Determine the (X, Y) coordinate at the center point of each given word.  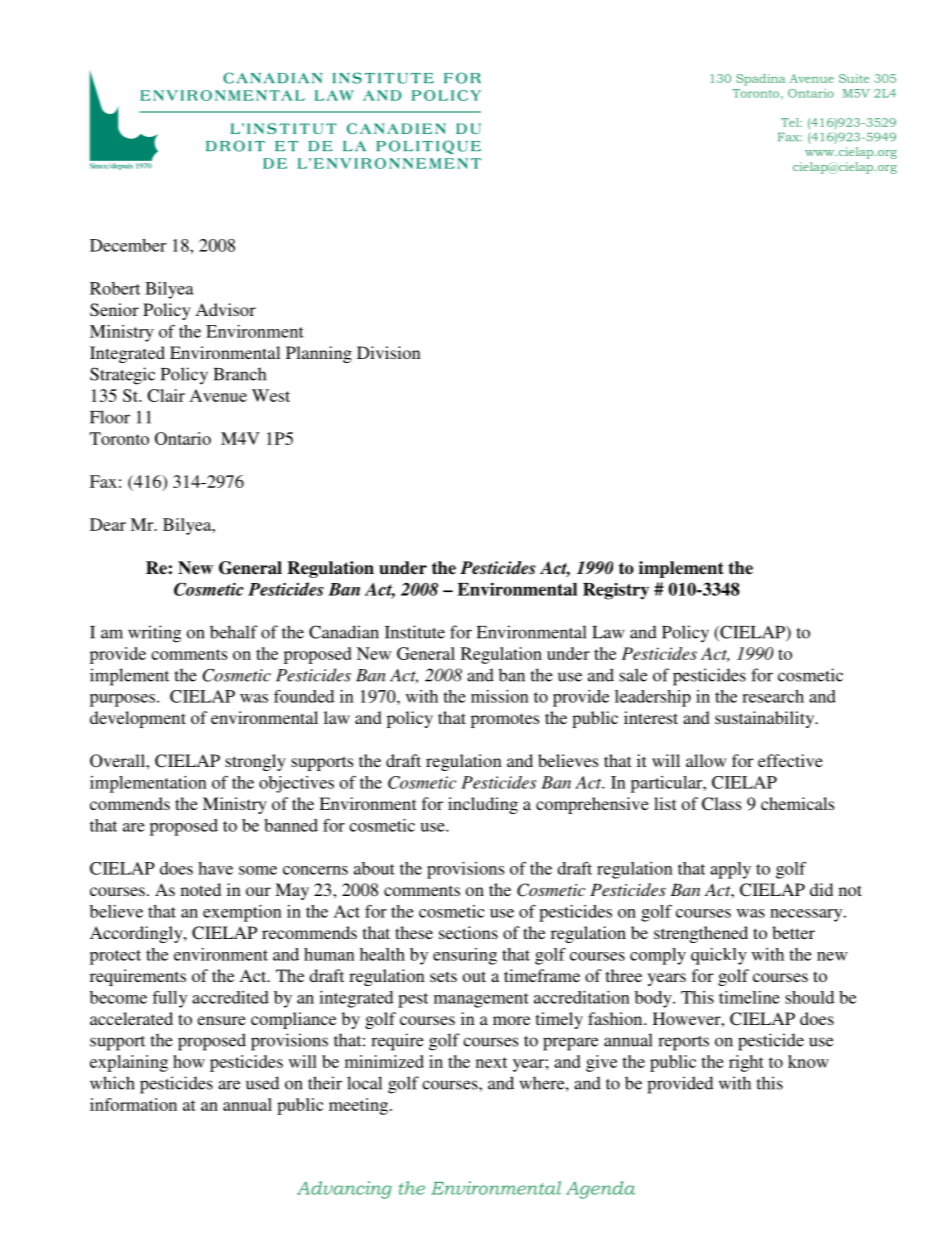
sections (468, 932)
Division (389, 352)
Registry (616, 591)
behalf (234, 632)
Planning (319, 354)
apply (730, 870)
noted (201, 889)
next (491, 1062)
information (133, 1104)
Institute (415, 632)
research (773, 696)
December (128, 245)
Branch (240, 374)
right (746, 1063)
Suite (854, 78)
